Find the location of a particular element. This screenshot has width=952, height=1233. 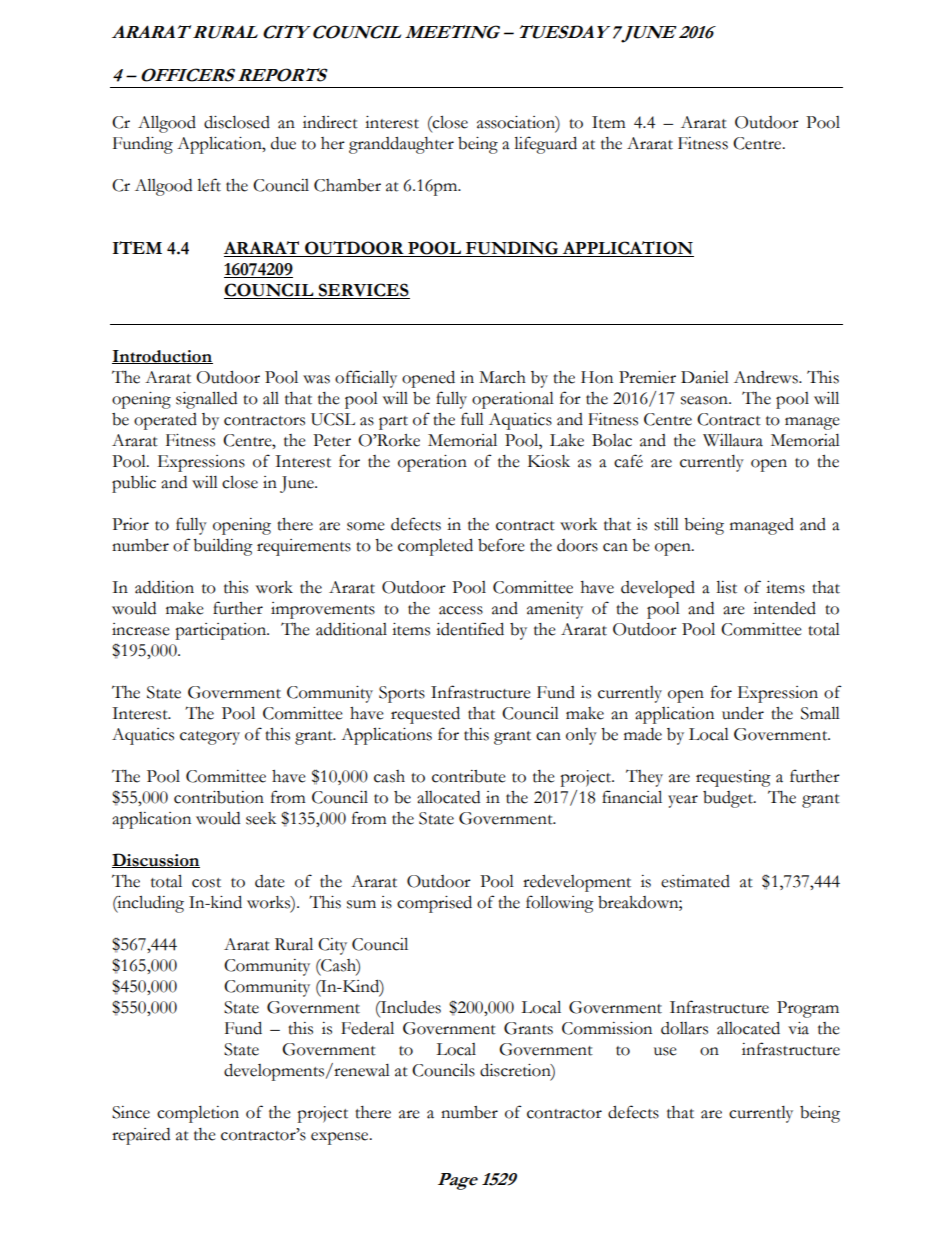

lifeguard is located at coordinates (545, 145).
